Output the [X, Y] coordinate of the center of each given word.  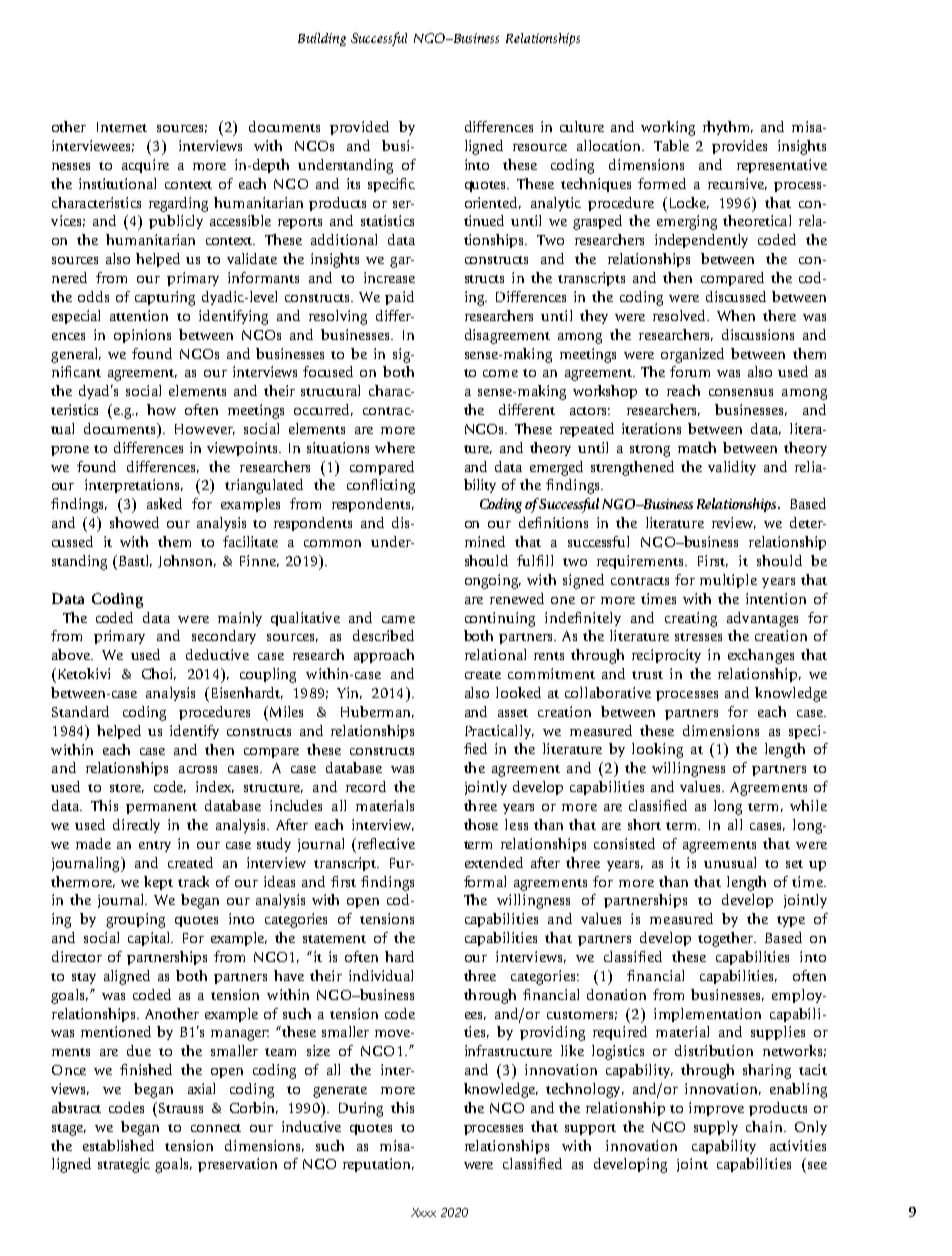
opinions [142, 336]
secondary [224, 637]
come [500, 373]
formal [485, 881]
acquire [145, 166]
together [727, 939]
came [398, 619]
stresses [698, 637]
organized [692, 355]
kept [158, 883]
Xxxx [423, 1212]
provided [359, 128]
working [668, 128]
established [118, 1145]
